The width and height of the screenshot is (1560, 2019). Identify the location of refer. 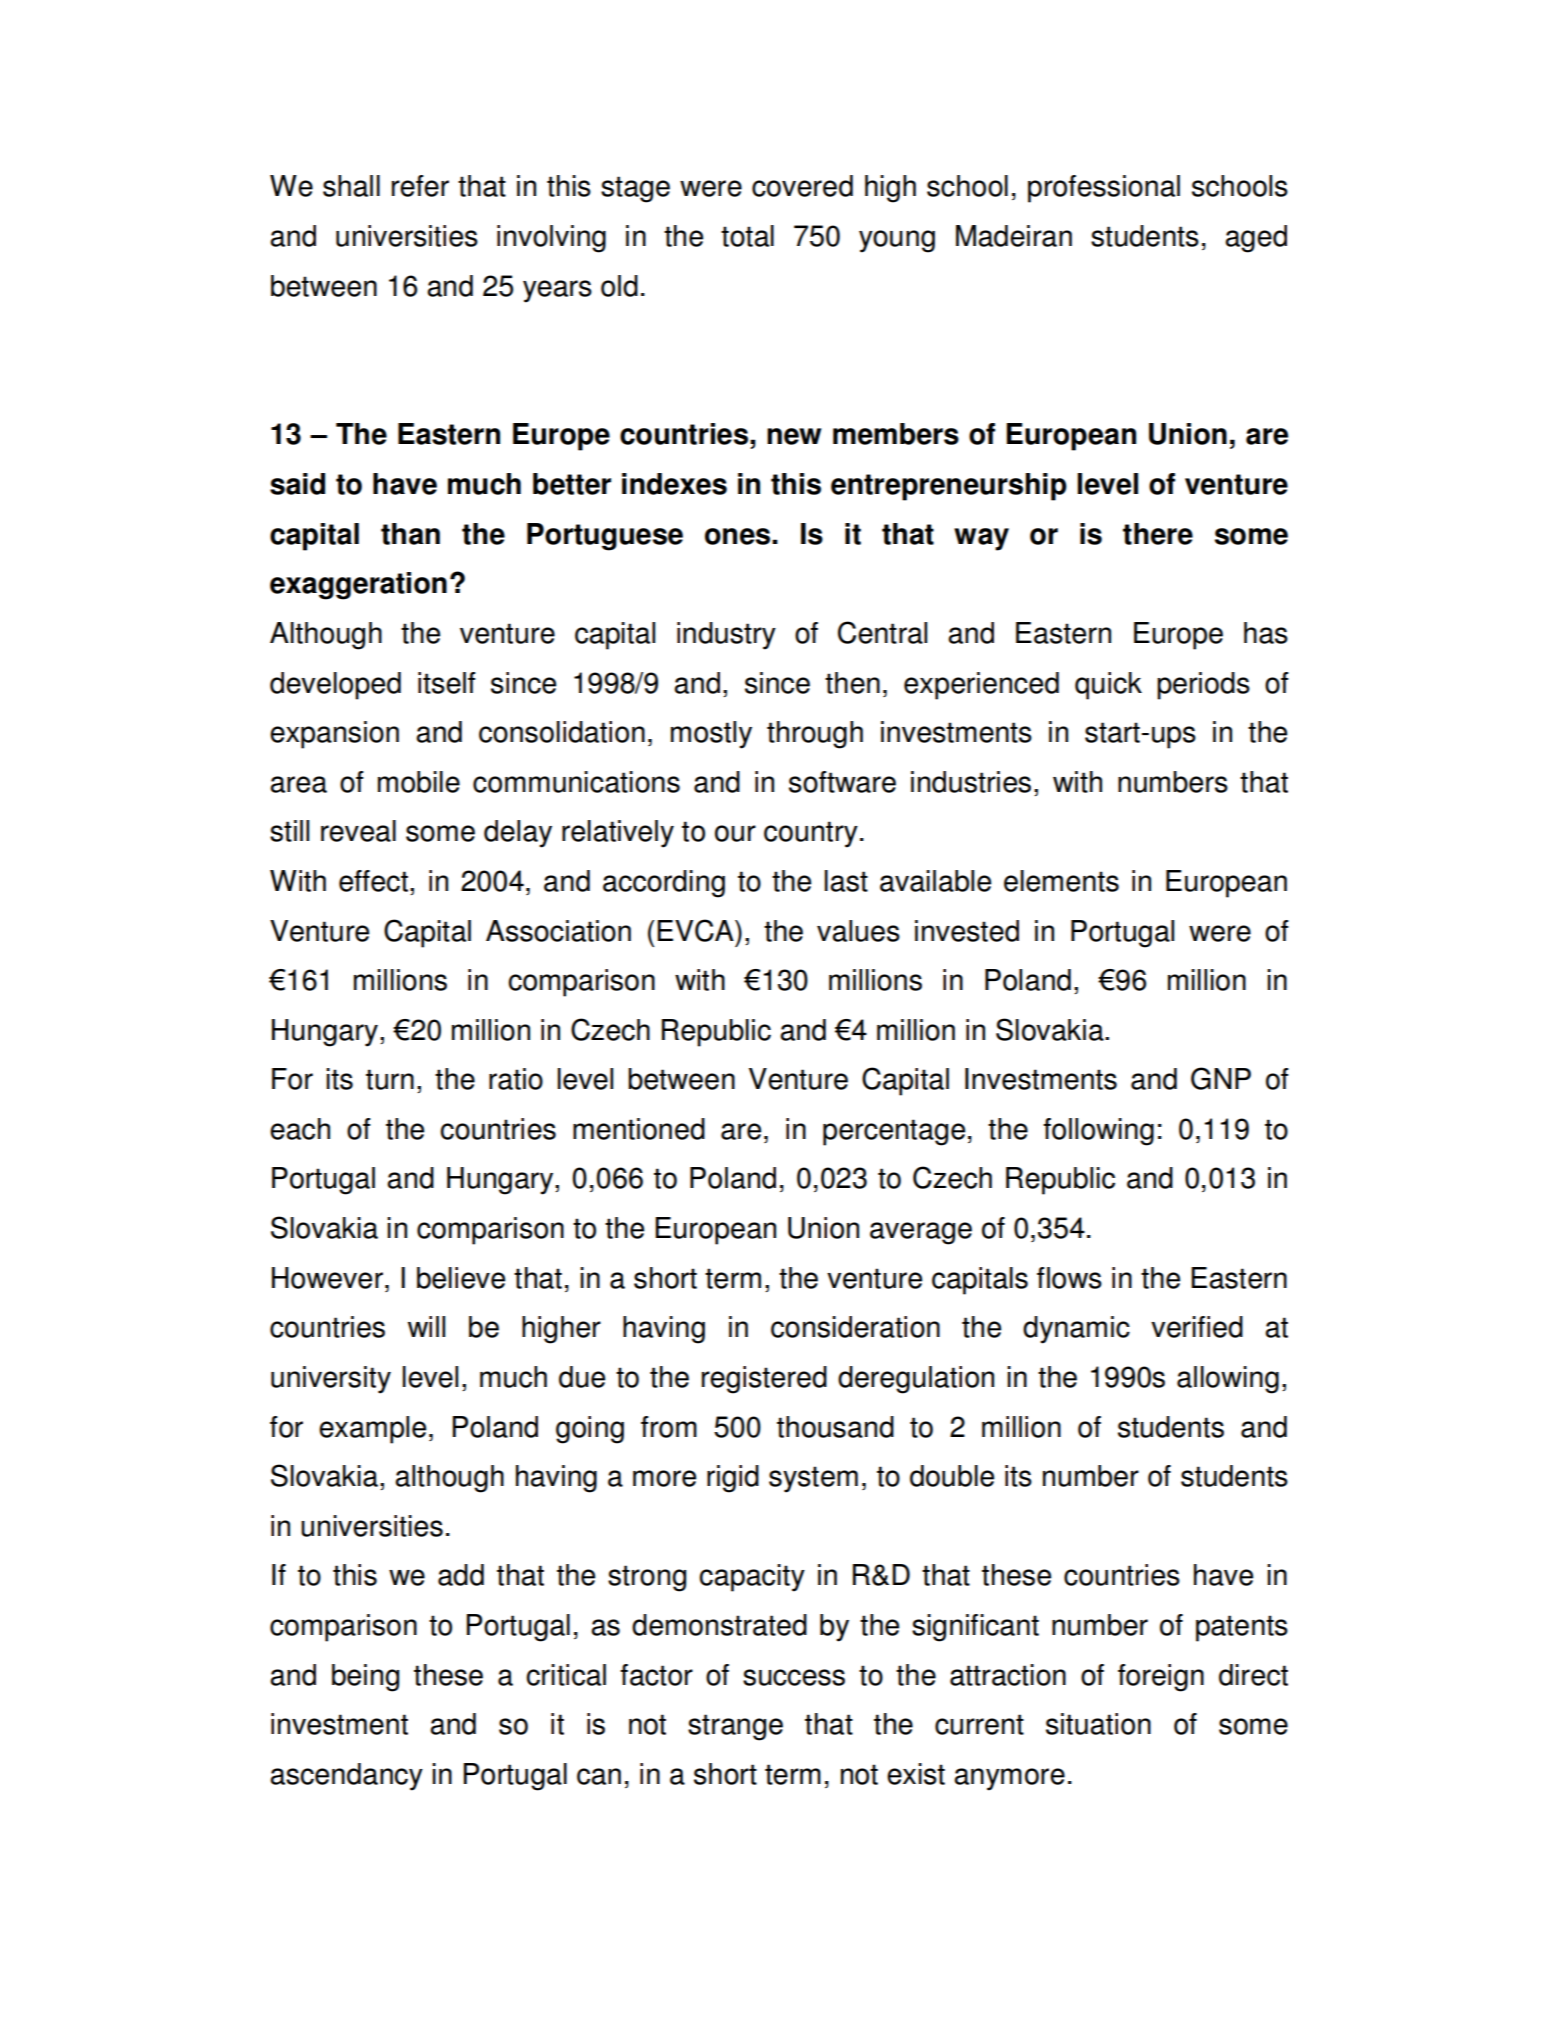
(420, 186).
